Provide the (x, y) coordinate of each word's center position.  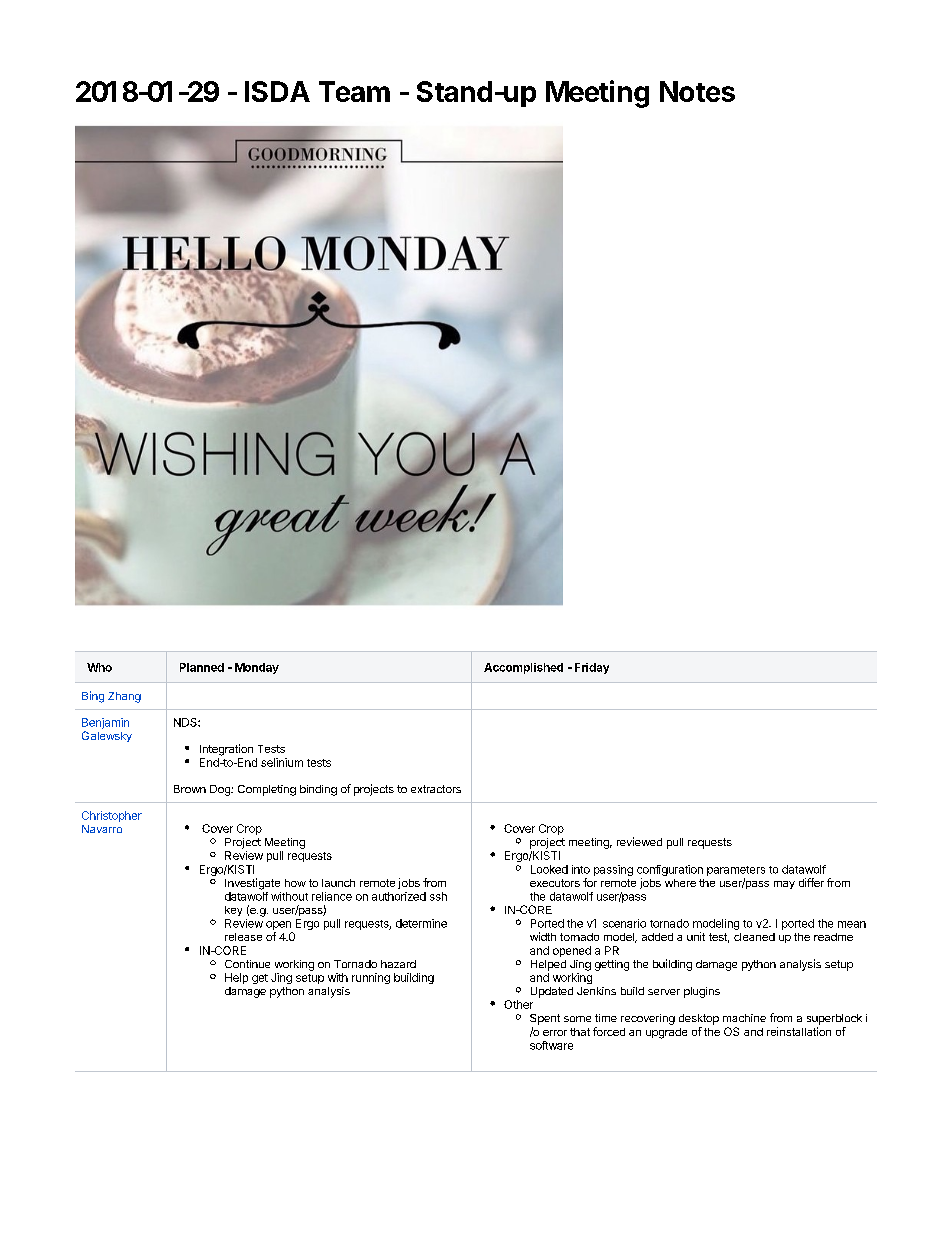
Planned (202, 667)
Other (518, 1004)
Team (354, 91)
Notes (697, 91)
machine (744, 1018)
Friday (592, 668)
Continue (247, 964)
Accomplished (523, 668)
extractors (436, 789)
